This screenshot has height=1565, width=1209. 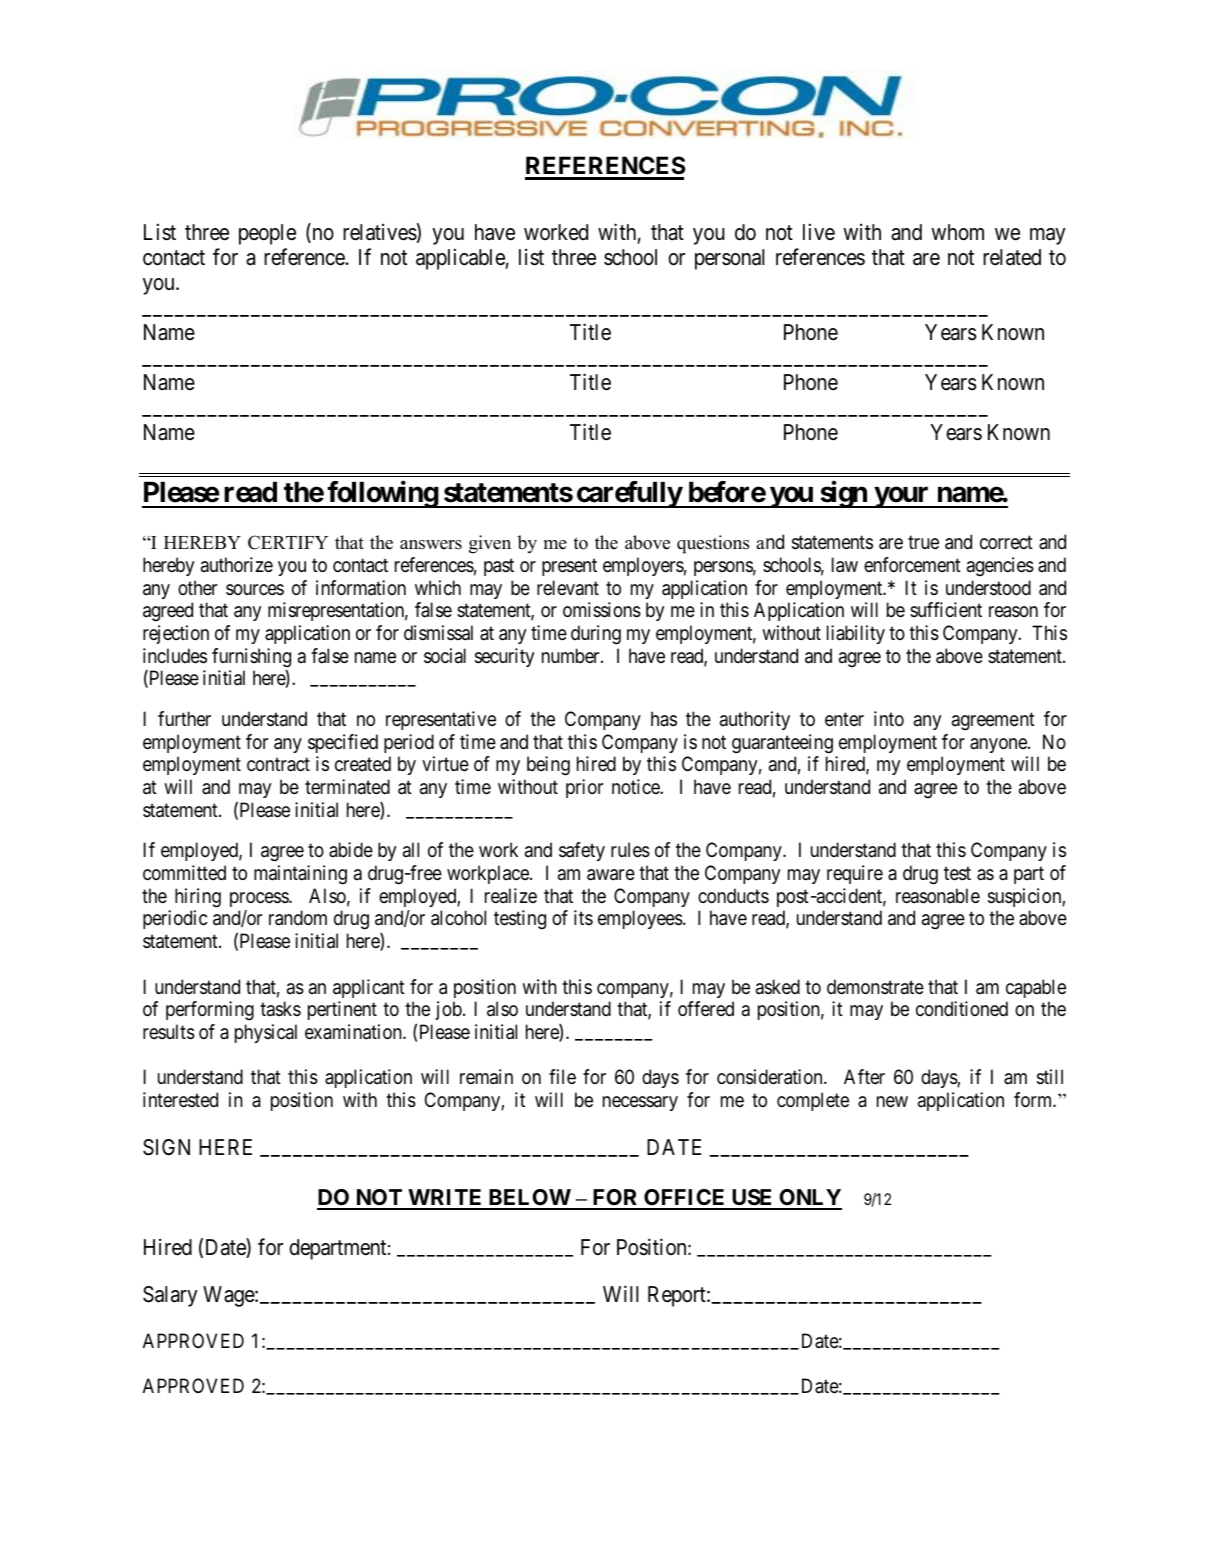 I want to click on carefully, so click(x=628, y=494).
